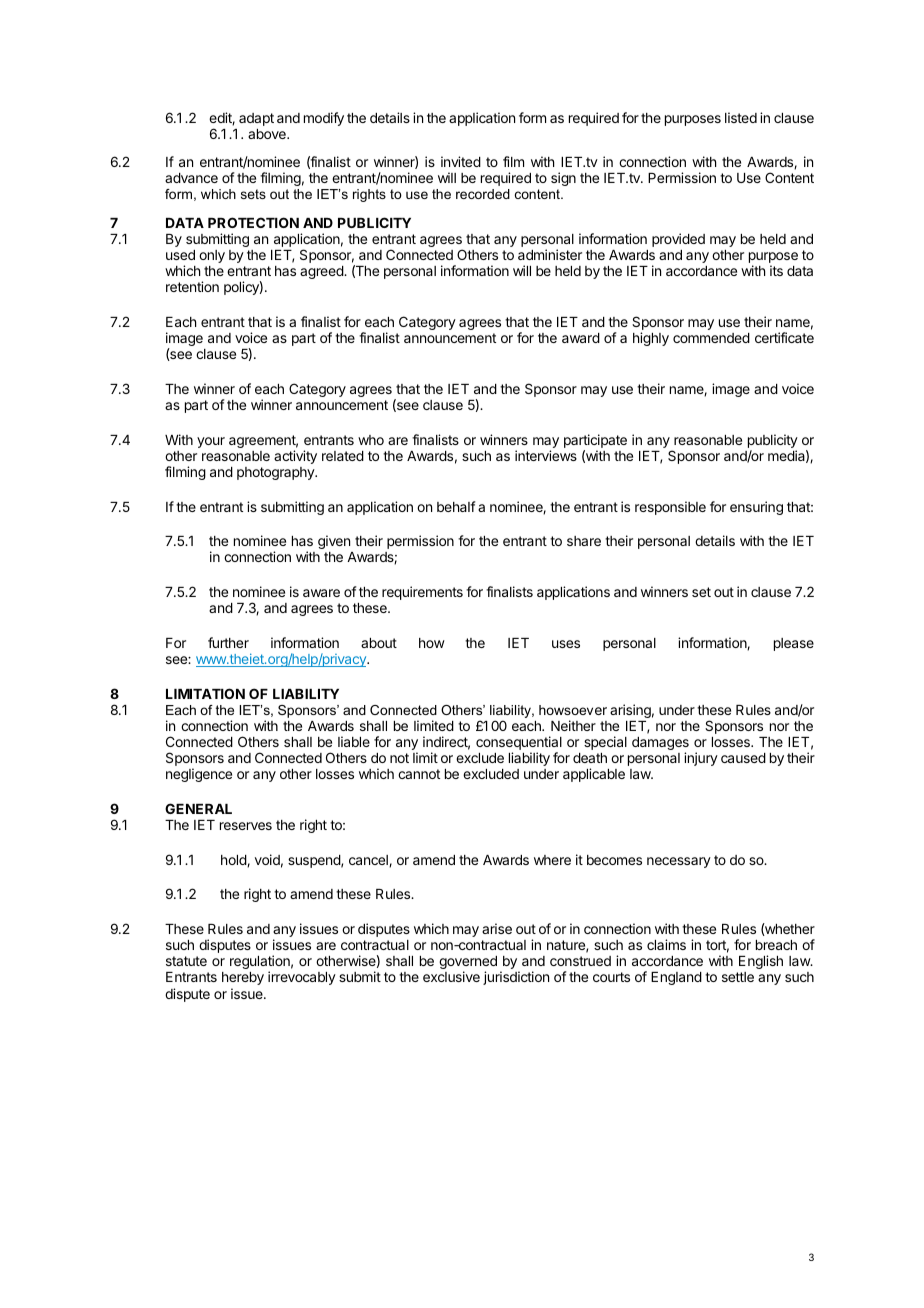 The height and width of the document is (1308, 924). What do you see at coordinates (456, 506) in the document?
I see `behalf` at bounding box center [456, 506].
